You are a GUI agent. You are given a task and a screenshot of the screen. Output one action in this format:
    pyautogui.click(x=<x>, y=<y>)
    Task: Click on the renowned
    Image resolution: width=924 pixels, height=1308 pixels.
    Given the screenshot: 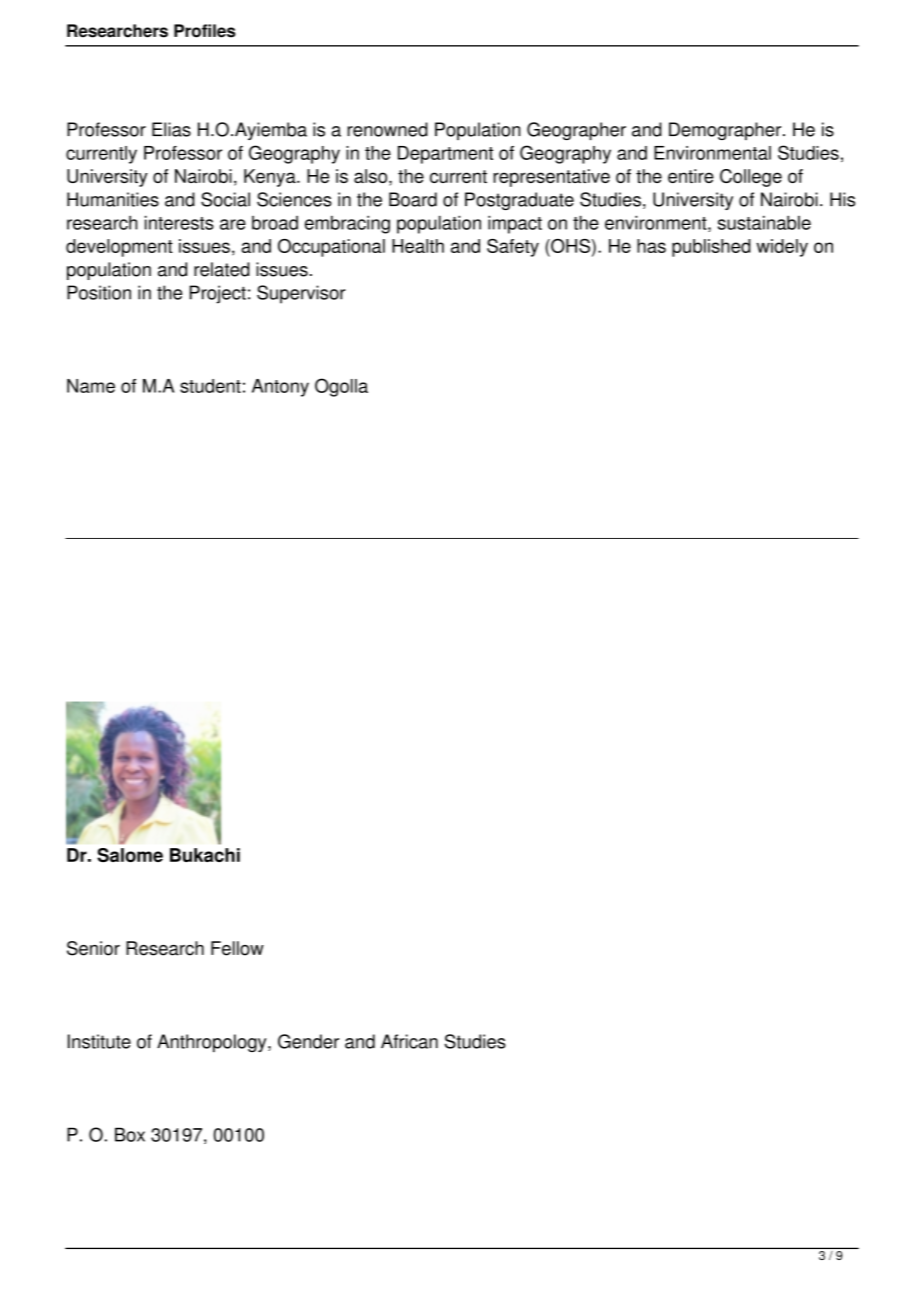 What is the action you would take?
    pyautogui.click(x=387, y=129)
